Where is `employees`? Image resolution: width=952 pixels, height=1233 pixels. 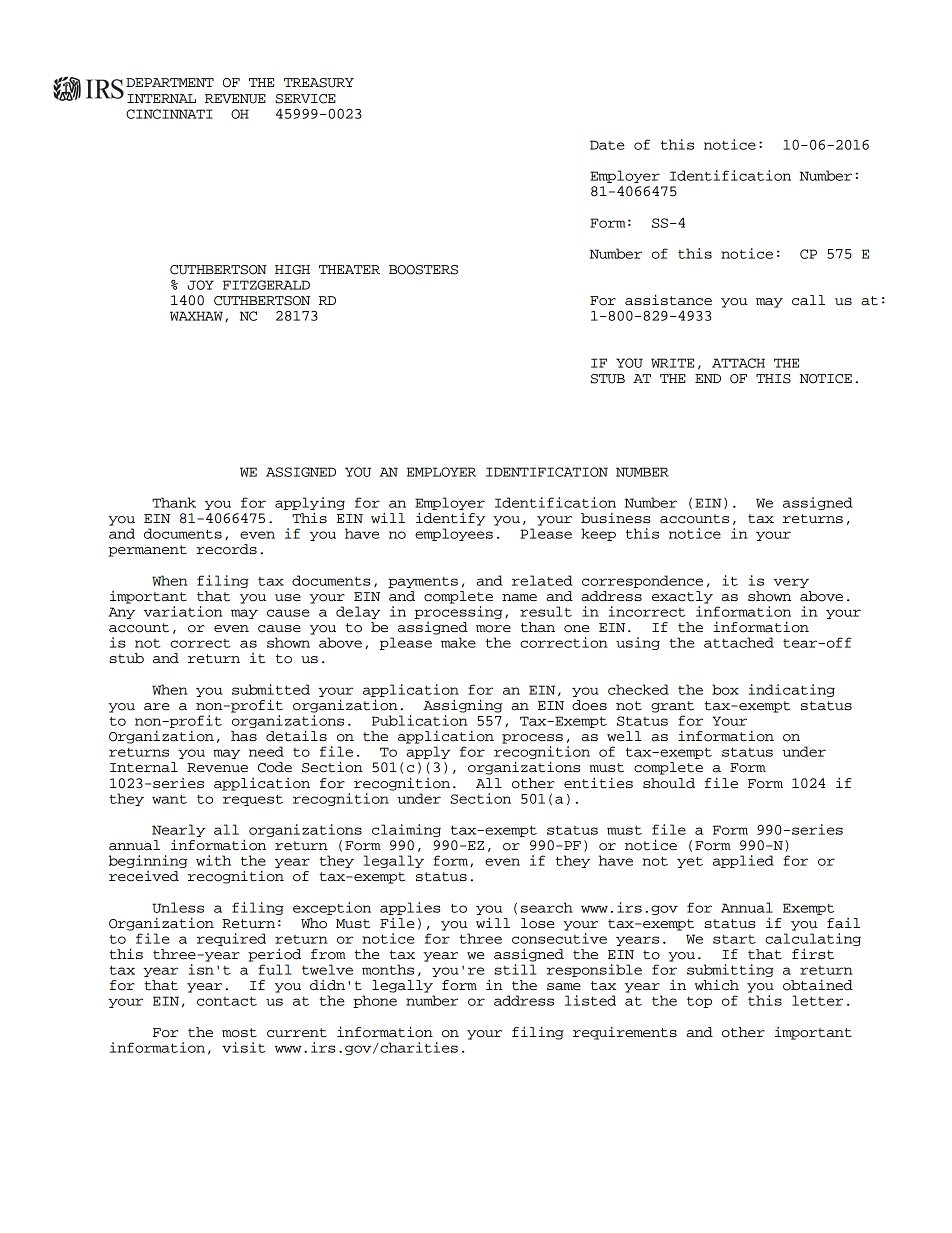 employees is located at coordinates (454, 534).
